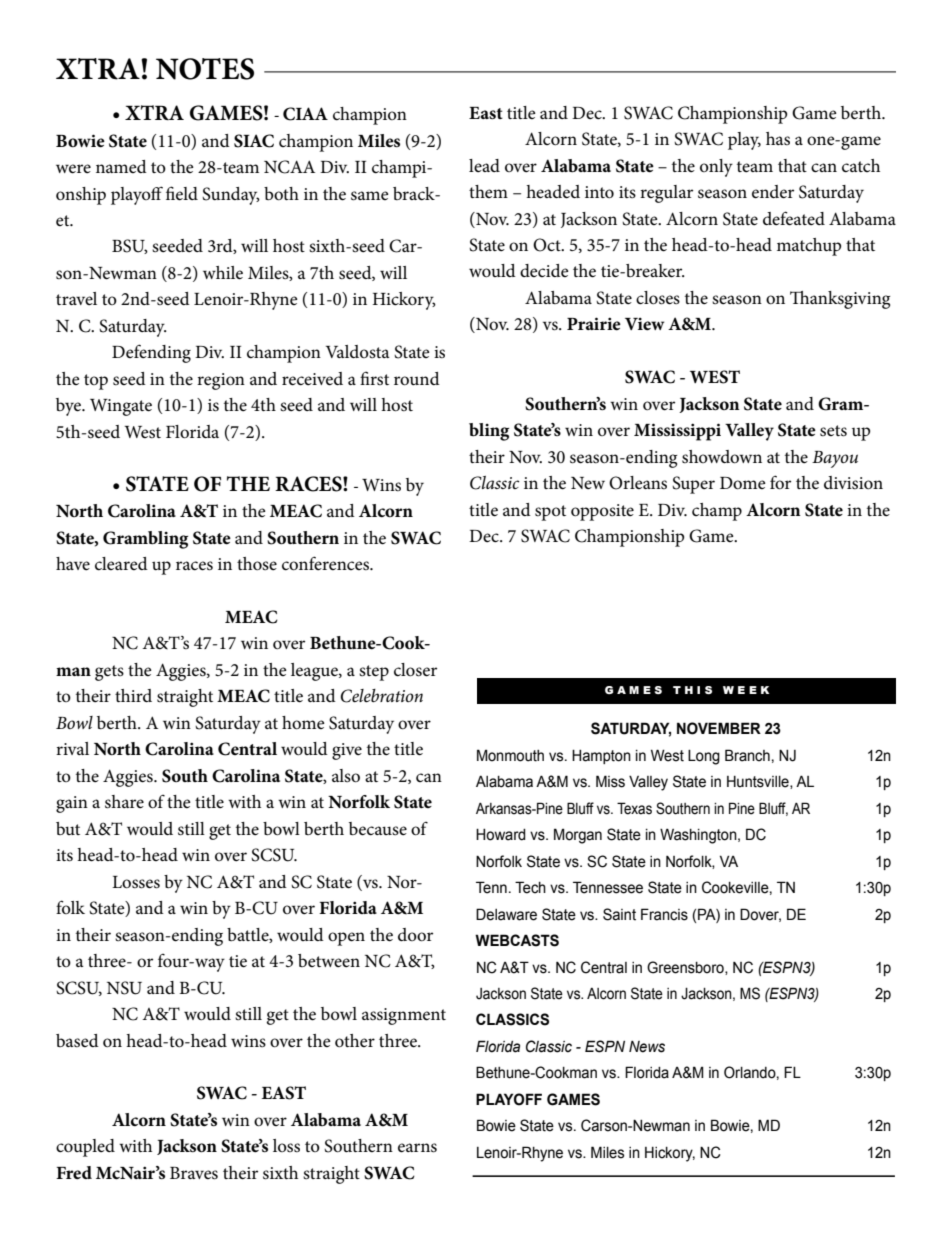 The height and width of the image is (1233, 952). I want to click on NOVEMBER, so click(719, 728).
